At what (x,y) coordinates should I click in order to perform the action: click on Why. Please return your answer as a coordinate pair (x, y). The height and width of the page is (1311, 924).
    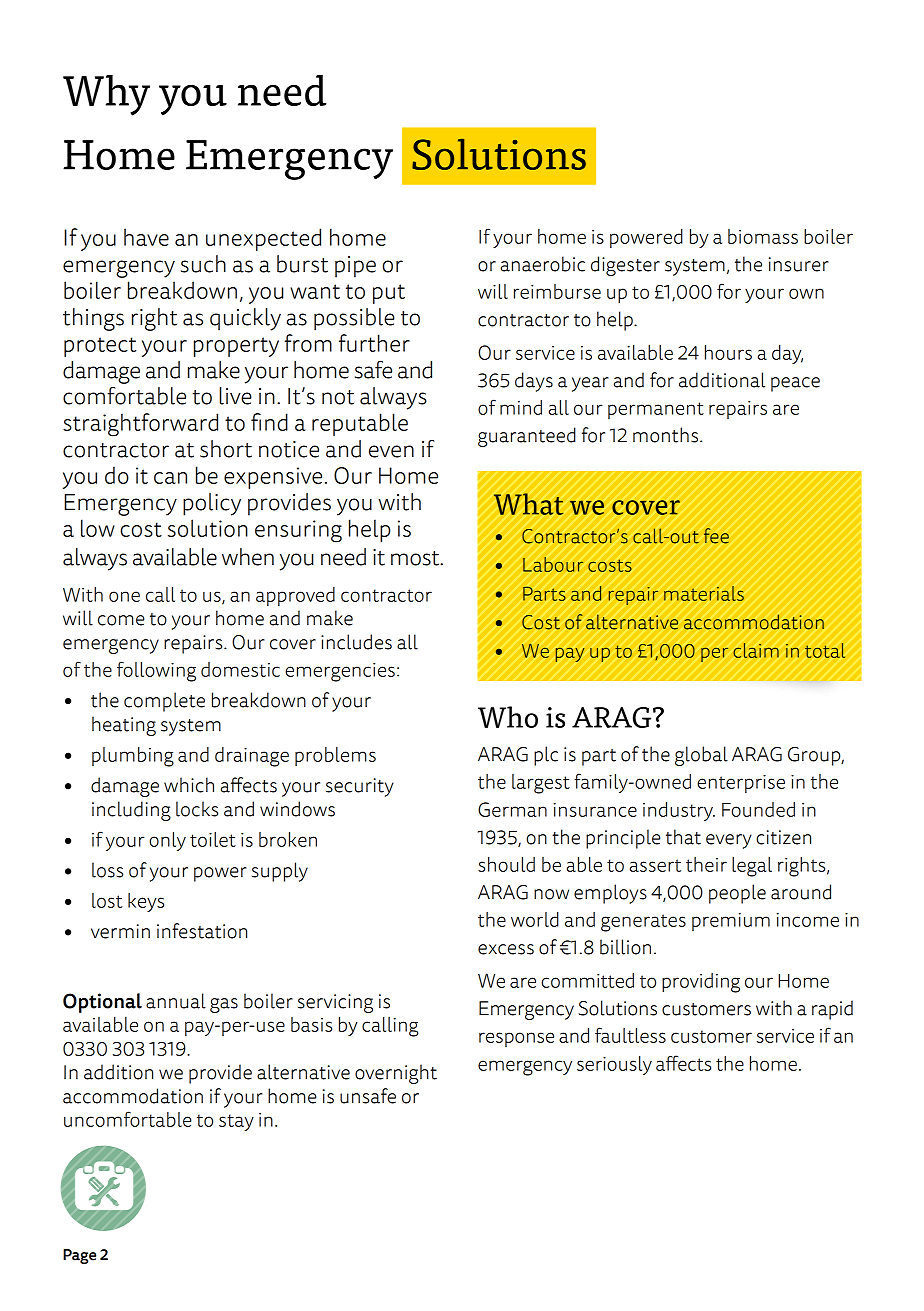
    Looking at the image, I should click on (106, 95).
